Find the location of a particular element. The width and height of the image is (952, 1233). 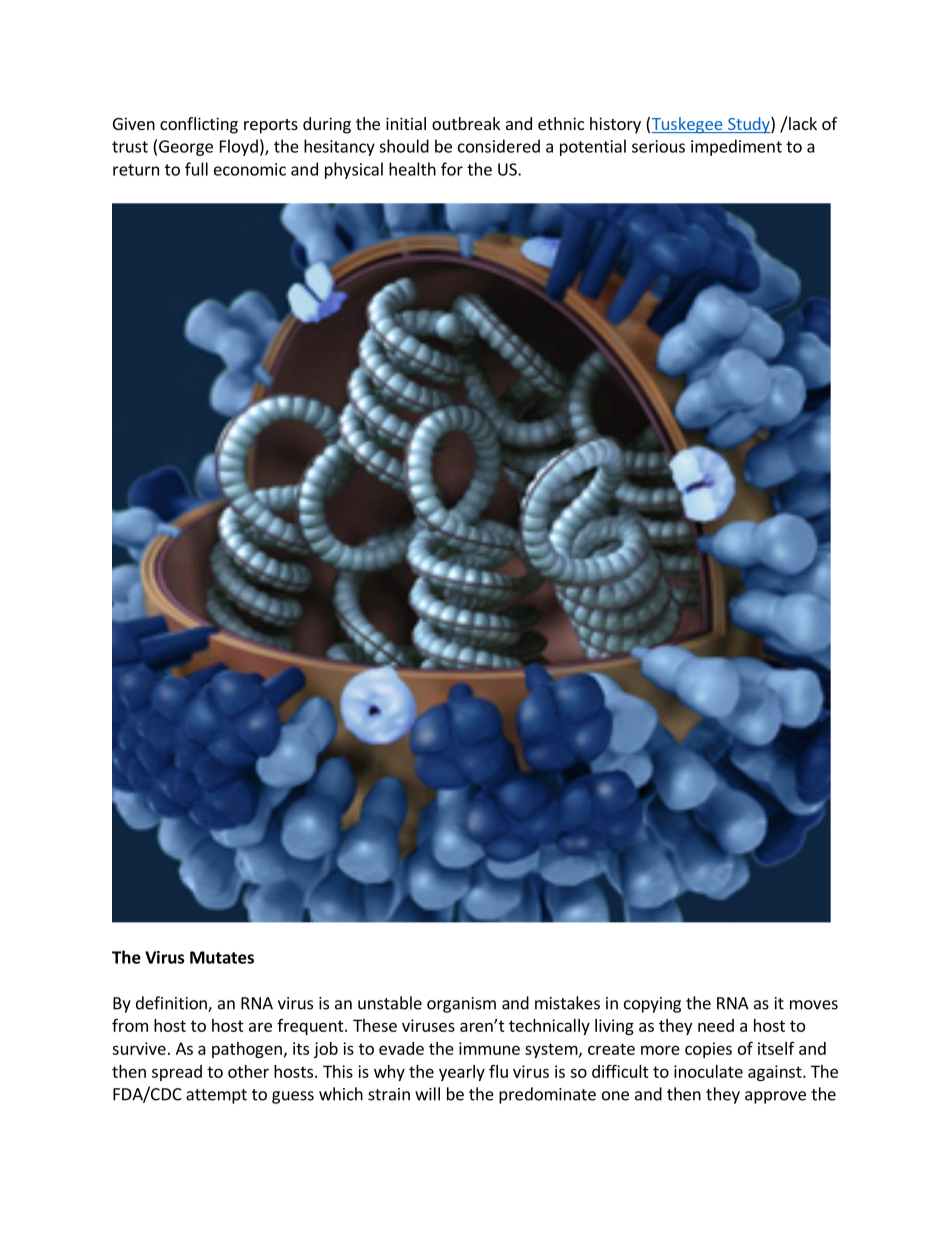

organism is located at coordinates (461, 1005).
